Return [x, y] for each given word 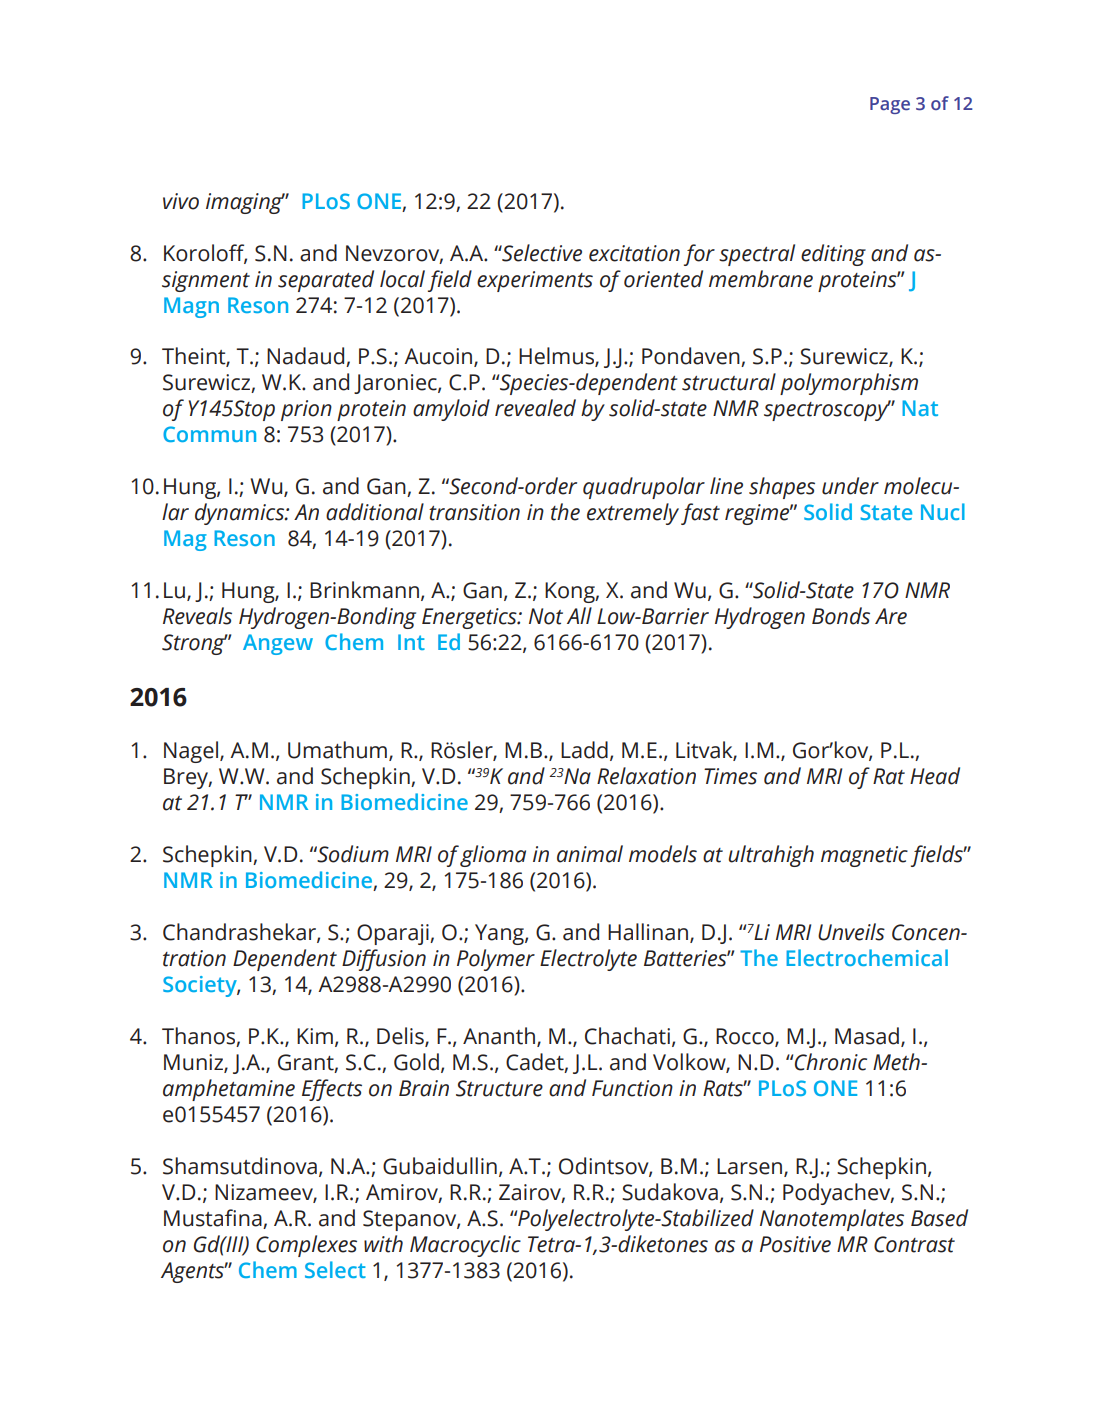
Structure [499, 1088]
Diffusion [384, 960]
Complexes [306, 1246]
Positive [795, 1244]
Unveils [851, 932]
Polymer [496, 960]
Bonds [841, 616]
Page [890, 105]
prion [306, 410]
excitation [634, 253]
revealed [535, 408]
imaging [245, 203]
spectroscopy [827, 410]
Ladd [584, 750]
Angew [278, 644]
